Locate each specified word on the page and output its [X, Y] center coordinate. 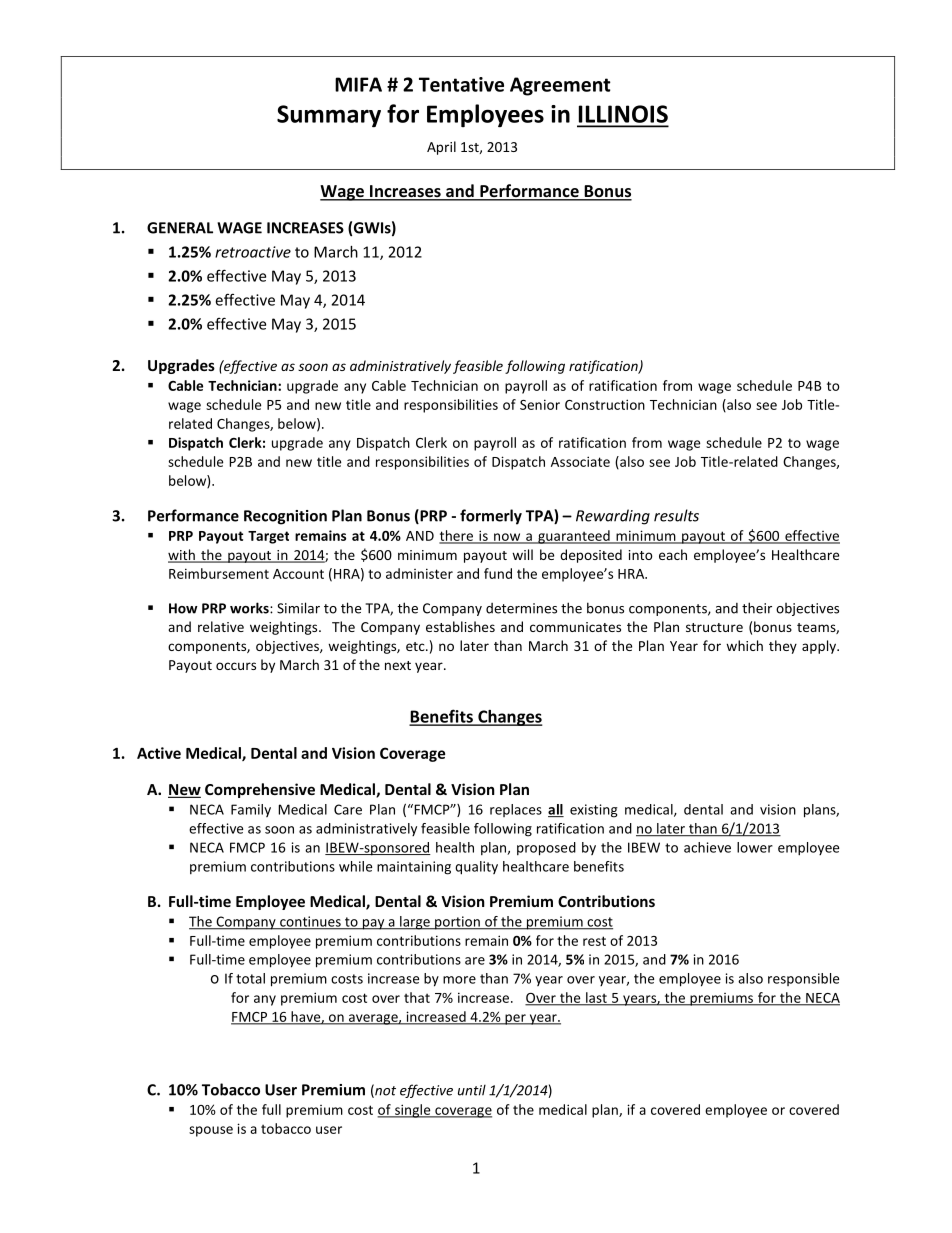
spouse [211, 1131]
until [472, 1090]
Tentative [461, 84]
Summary [329, 116]
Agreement [560, 86]
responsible [803, 979]
